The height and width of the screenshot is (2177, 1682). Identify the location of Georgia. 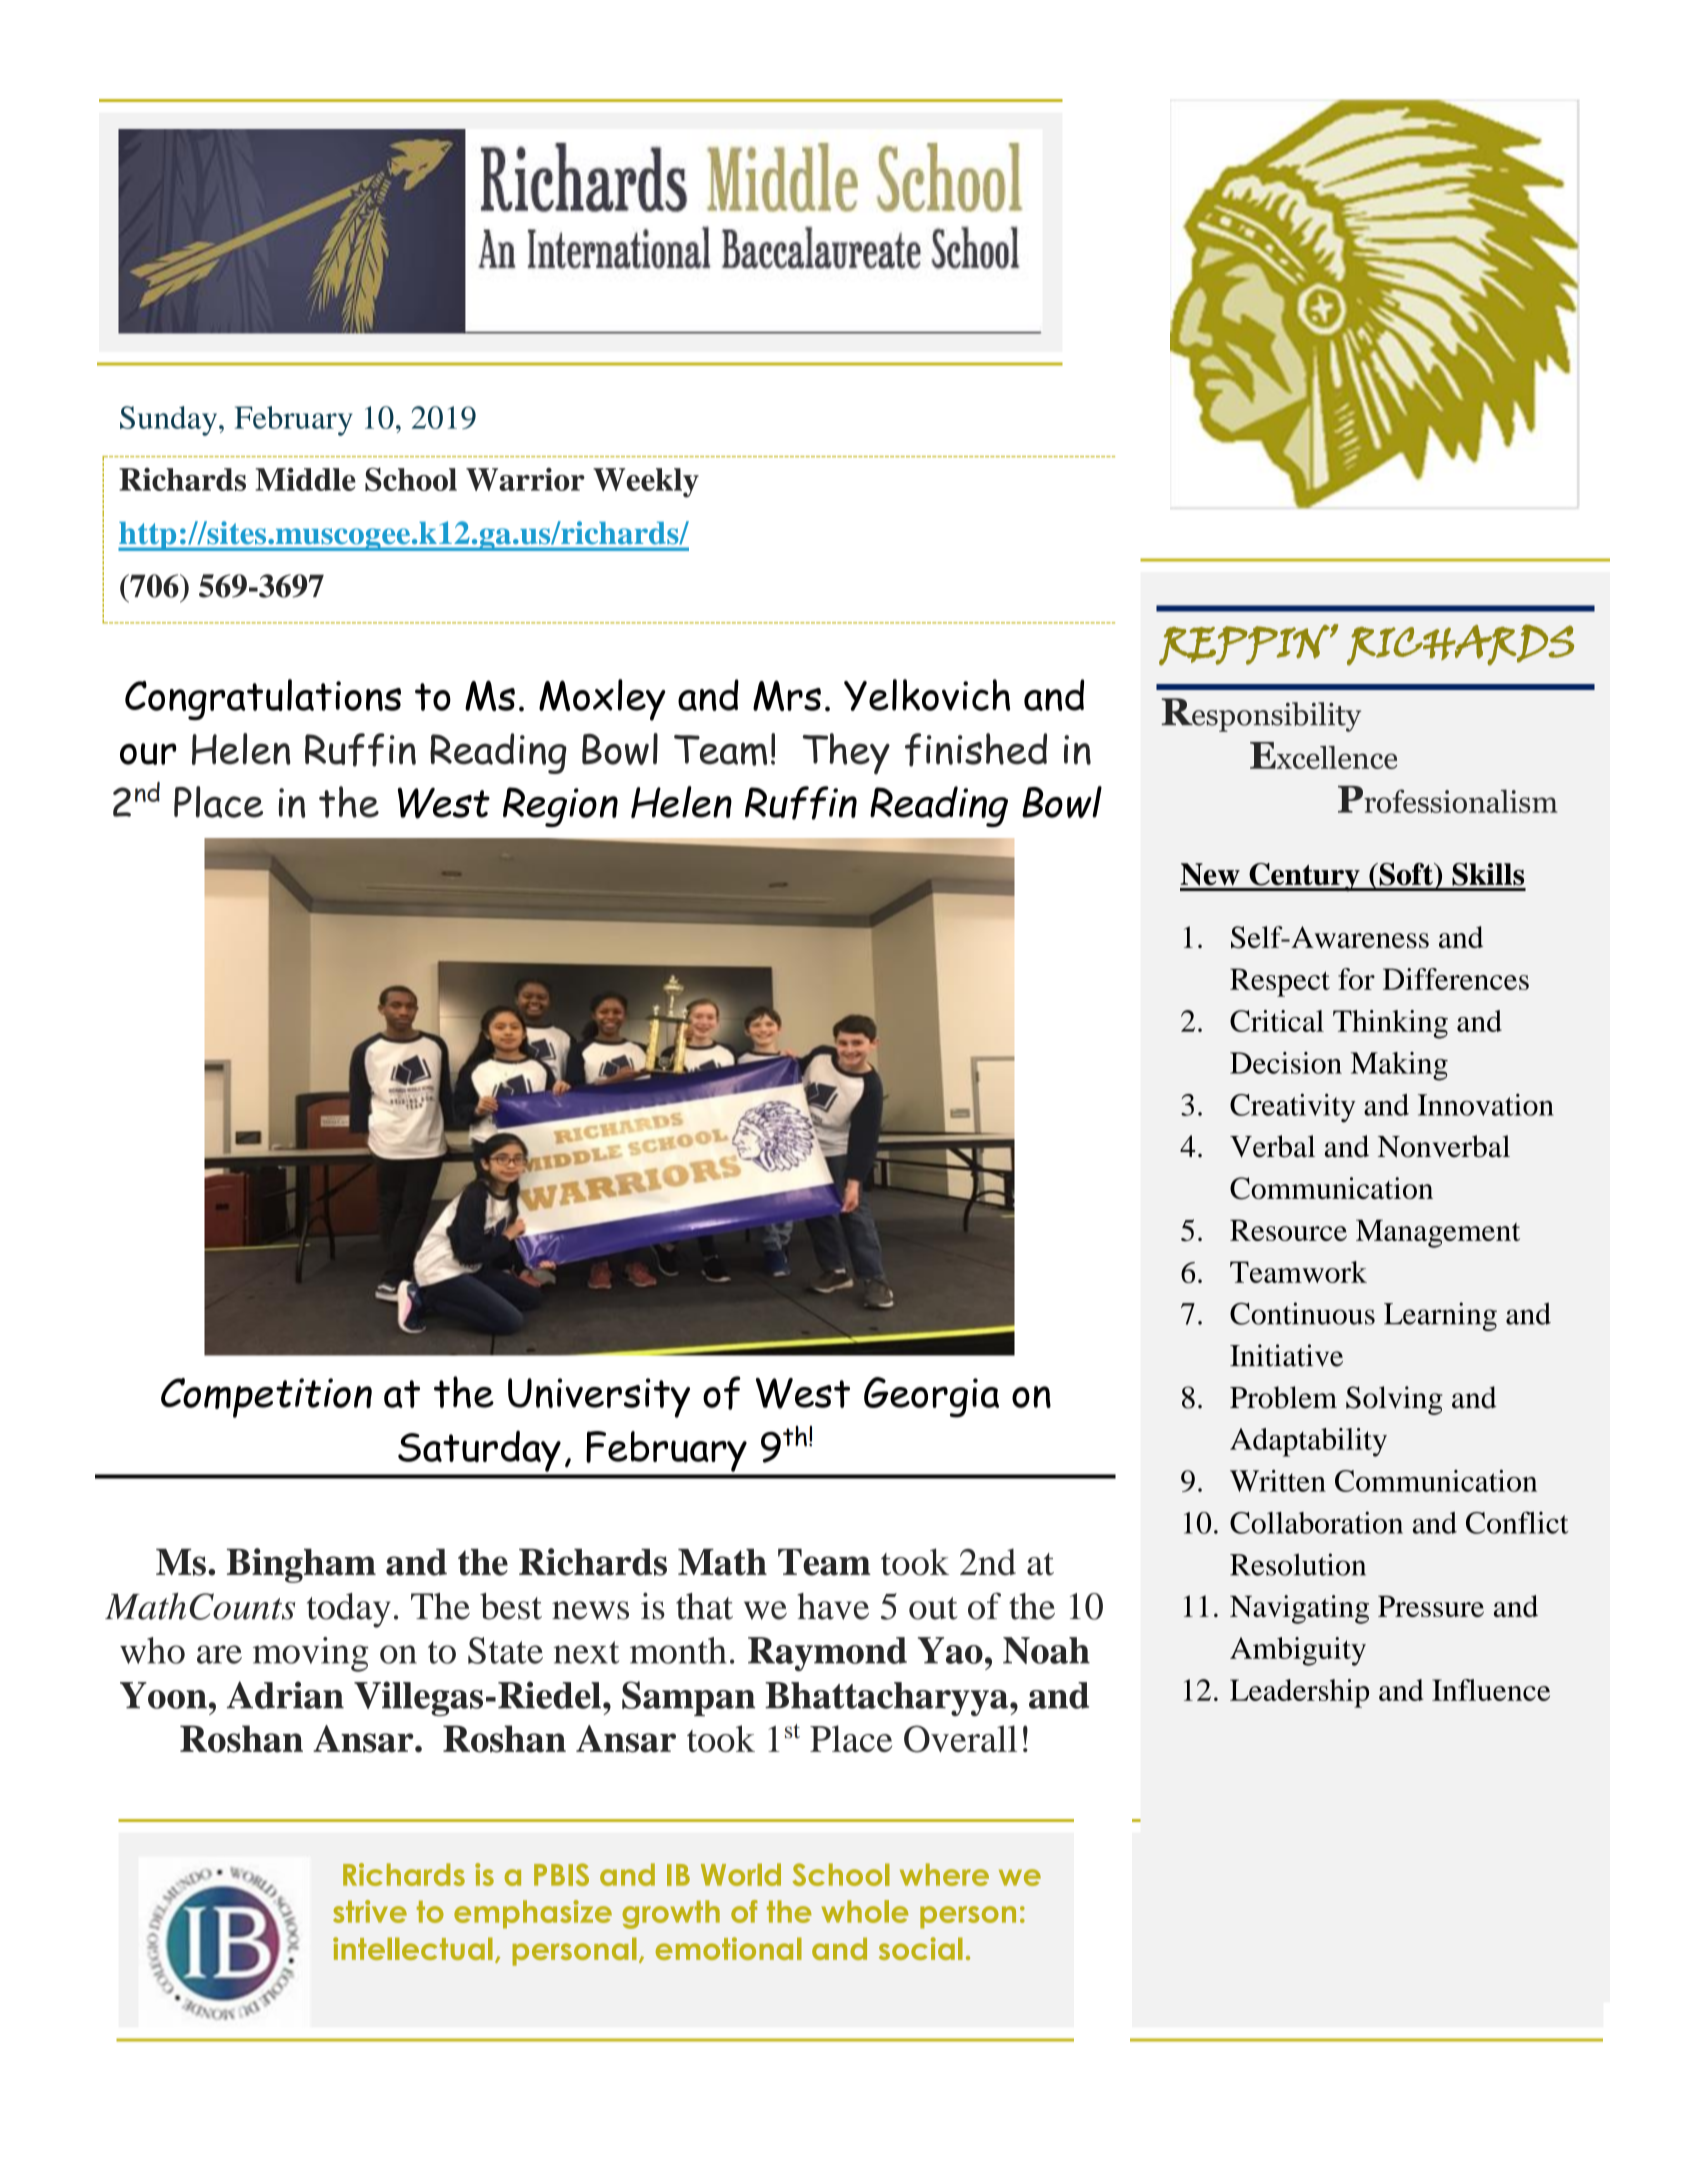
(931, 1397).
